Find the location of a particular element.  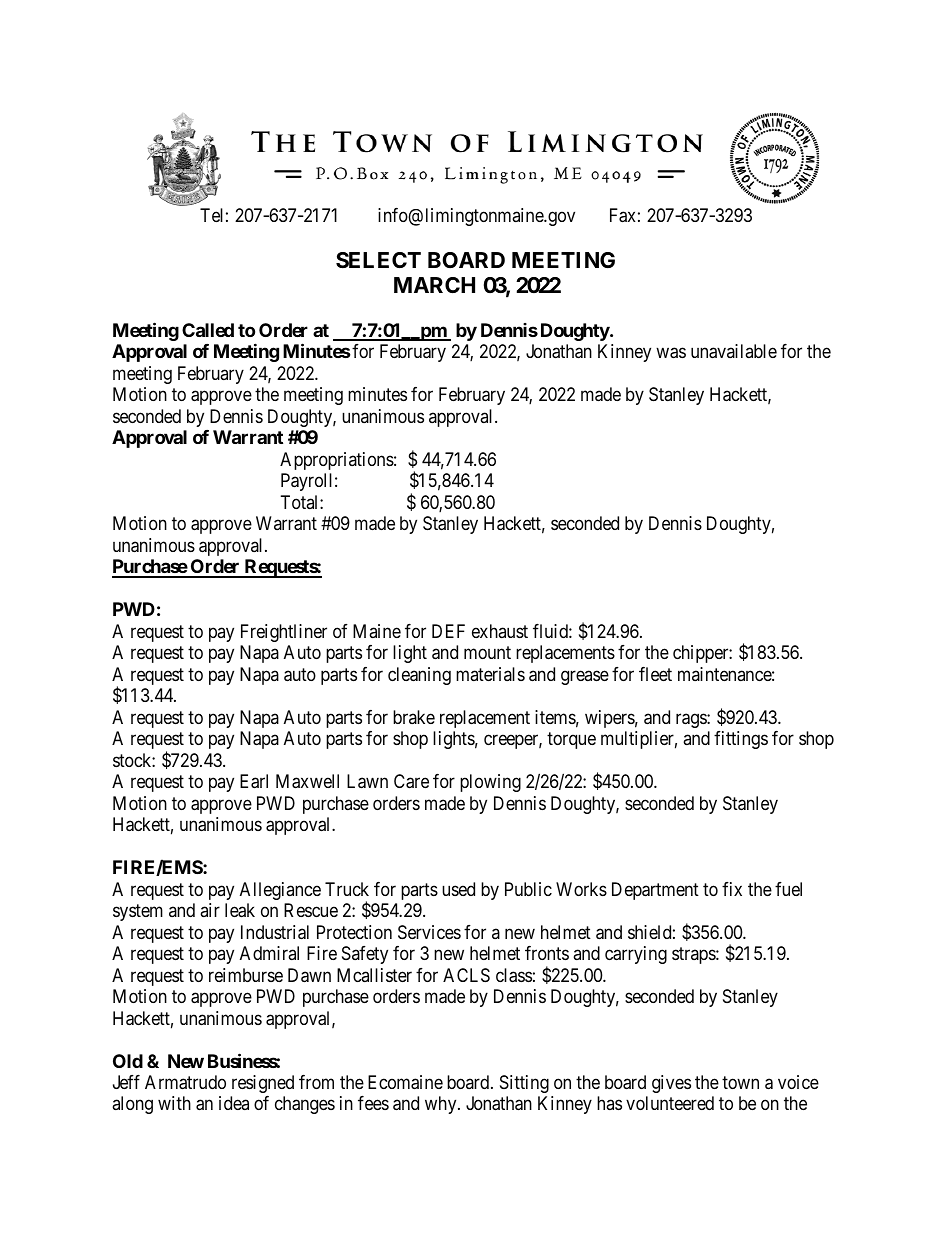

plowing is located at coordinates (490, 783).
